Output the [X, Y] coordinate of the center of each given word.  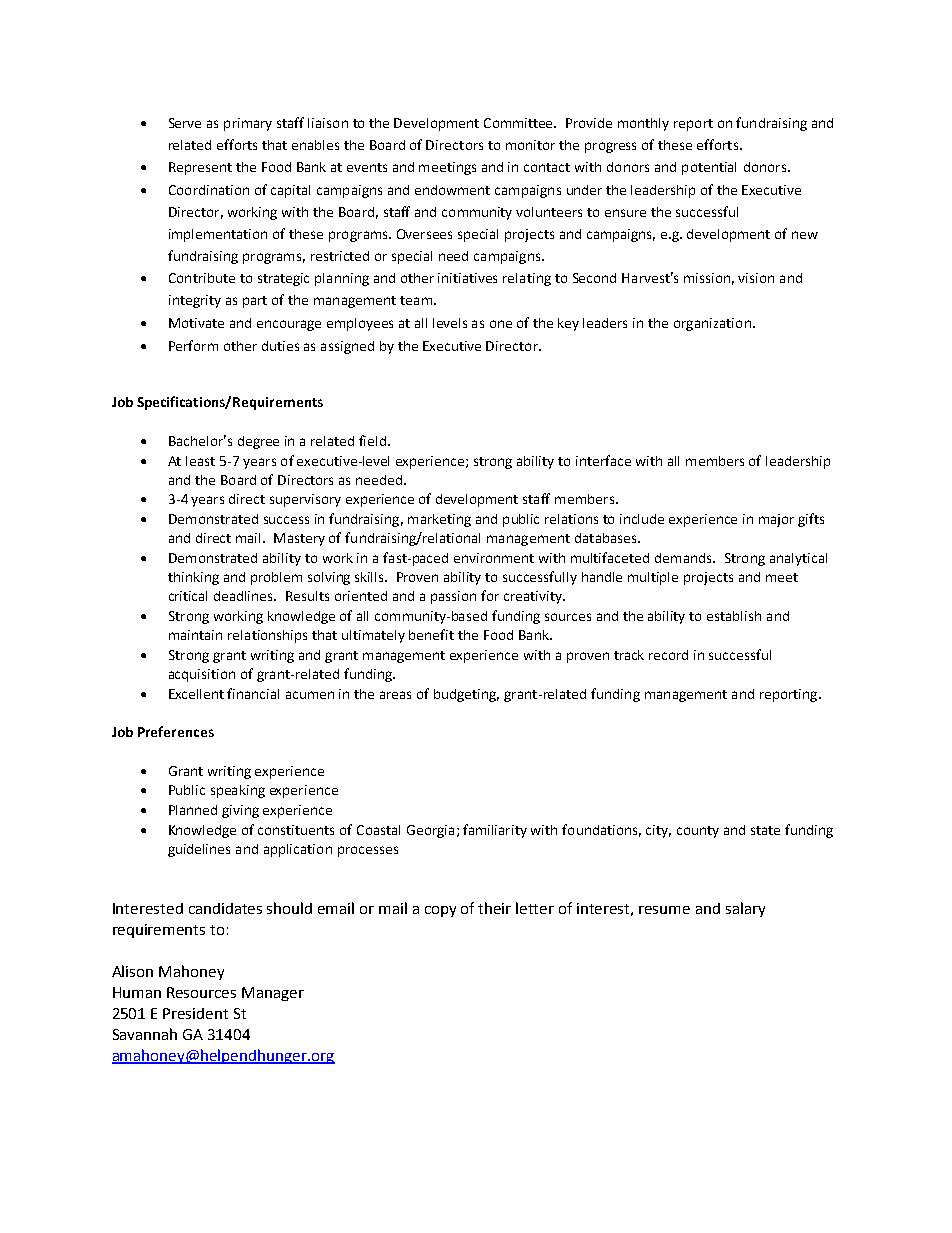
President [195, 1013]
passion [453, 597]
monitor [530, 145]
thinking [193, 578]
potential [709, 168]
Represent [200, 168]
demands [684, 558]
